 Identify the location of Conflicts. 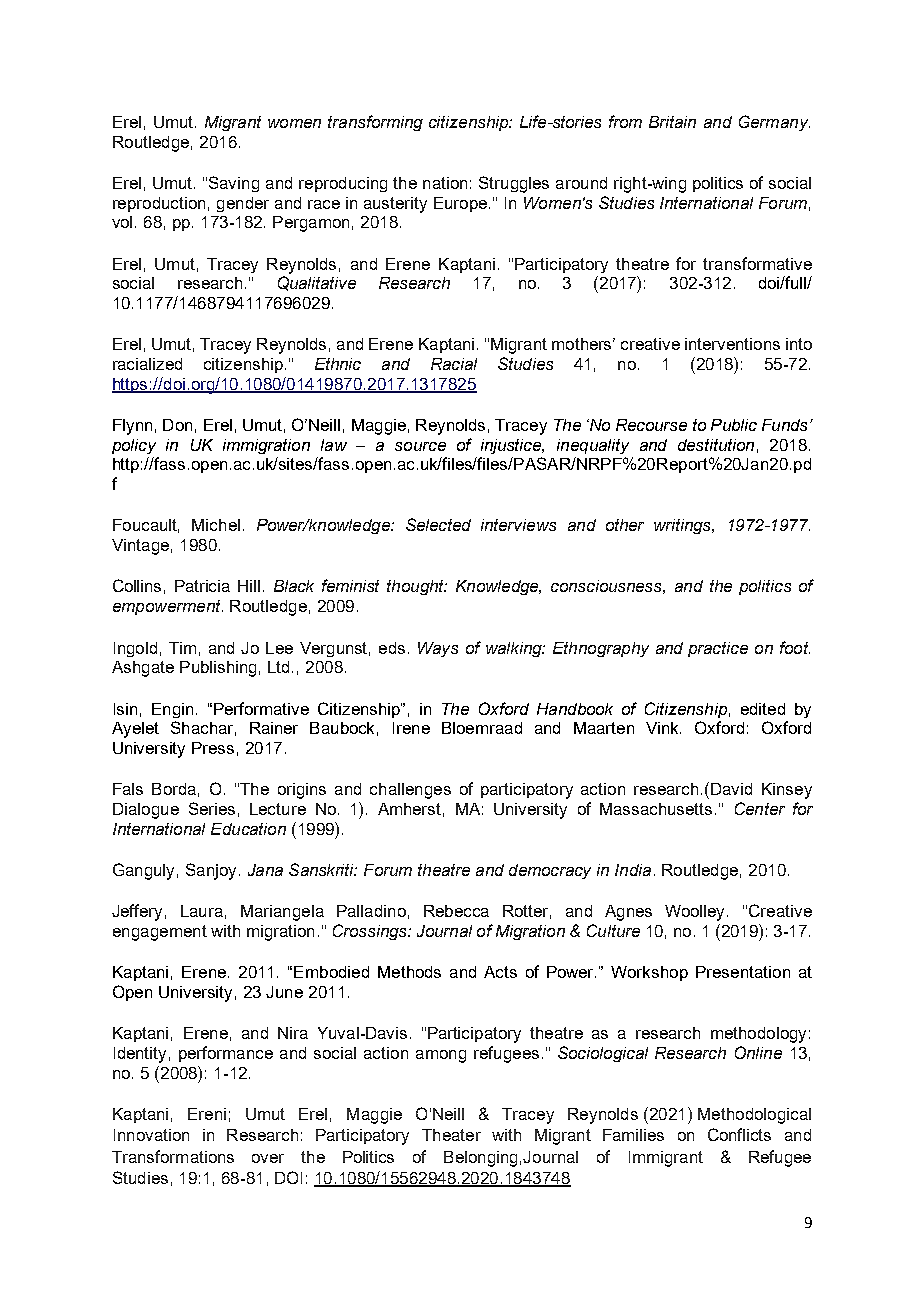
(739, 1134).
